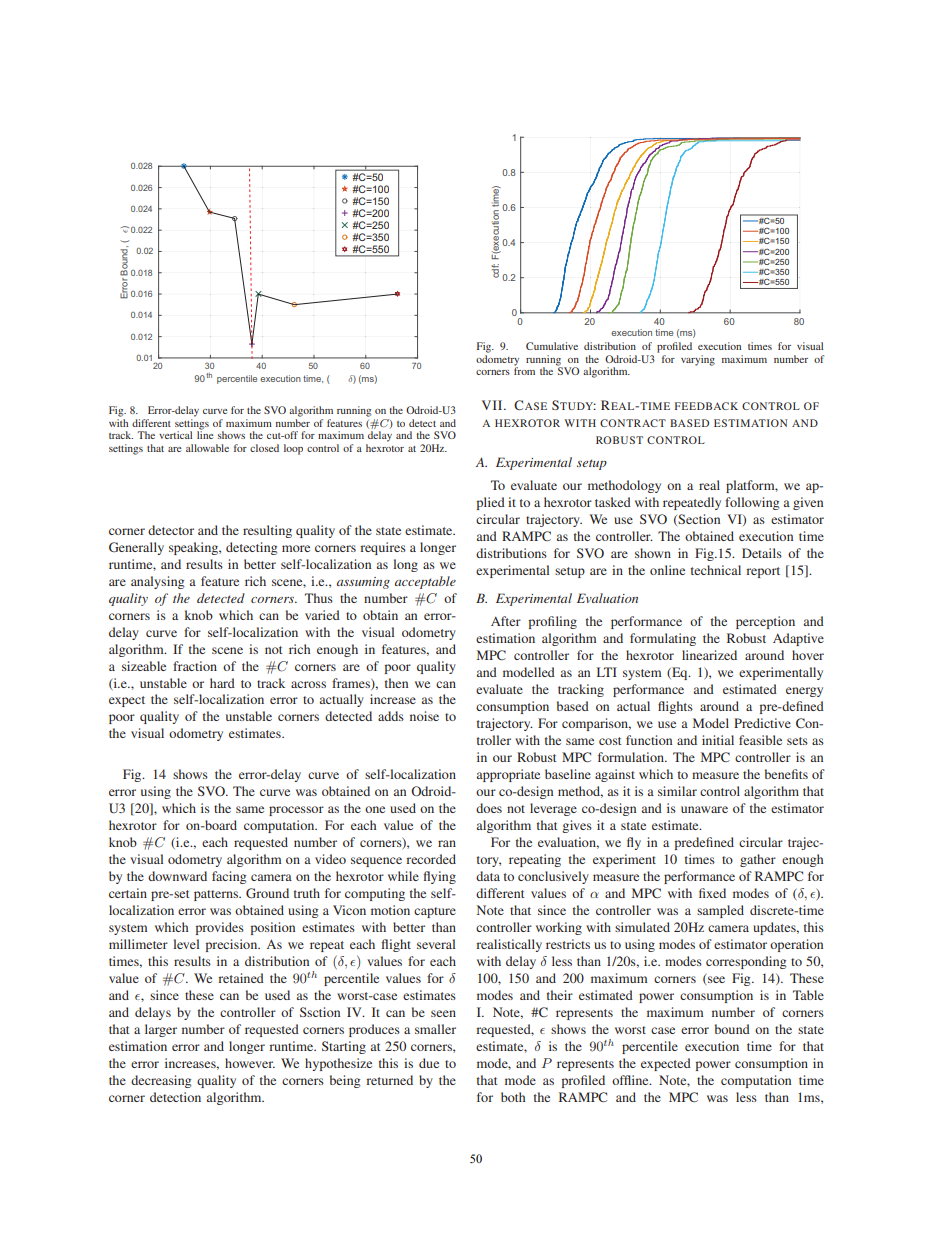 The image size is (952, 1233). What do you see at coordinates (383, 548) in the image?
I see `requires` at bounding box center [383, 548].
